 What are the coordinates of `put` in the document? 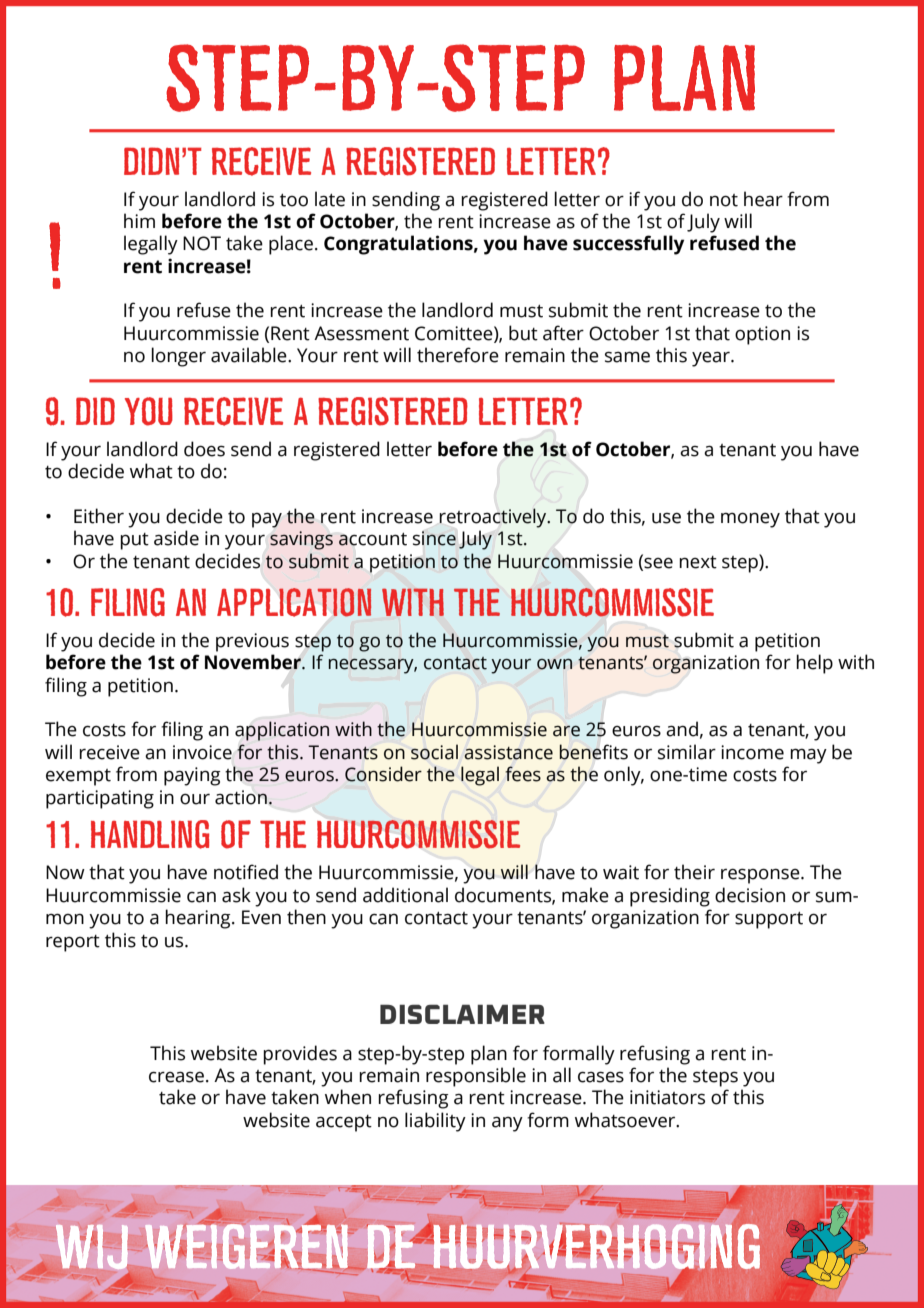 It's located at (134, 541).
